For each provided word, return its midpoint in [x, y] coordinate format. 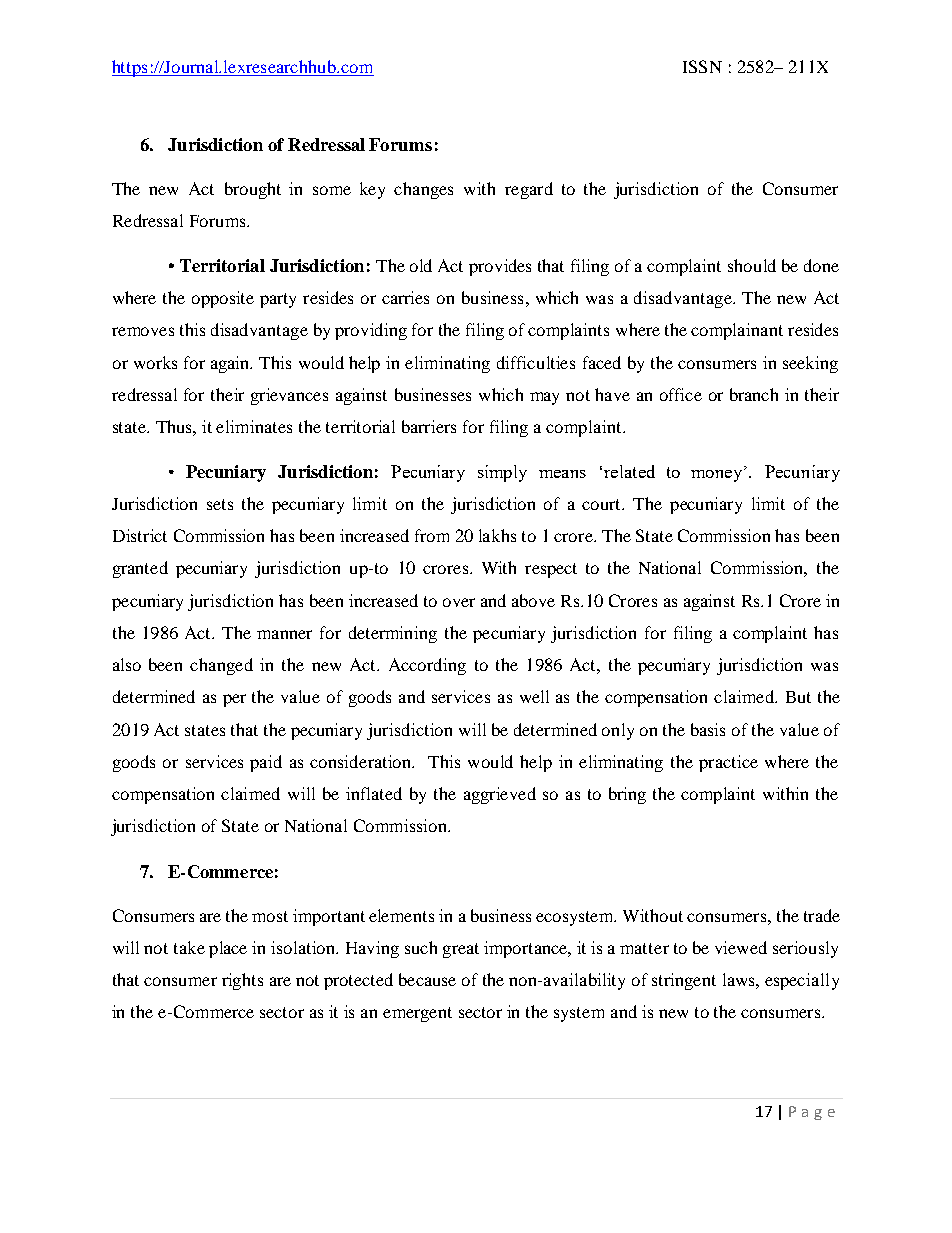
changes [423, 190]
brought [253, 190]
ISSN [702, 66]
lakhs [497, 535]
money [718, 474]
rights [242, 981]
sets [220, 504]
